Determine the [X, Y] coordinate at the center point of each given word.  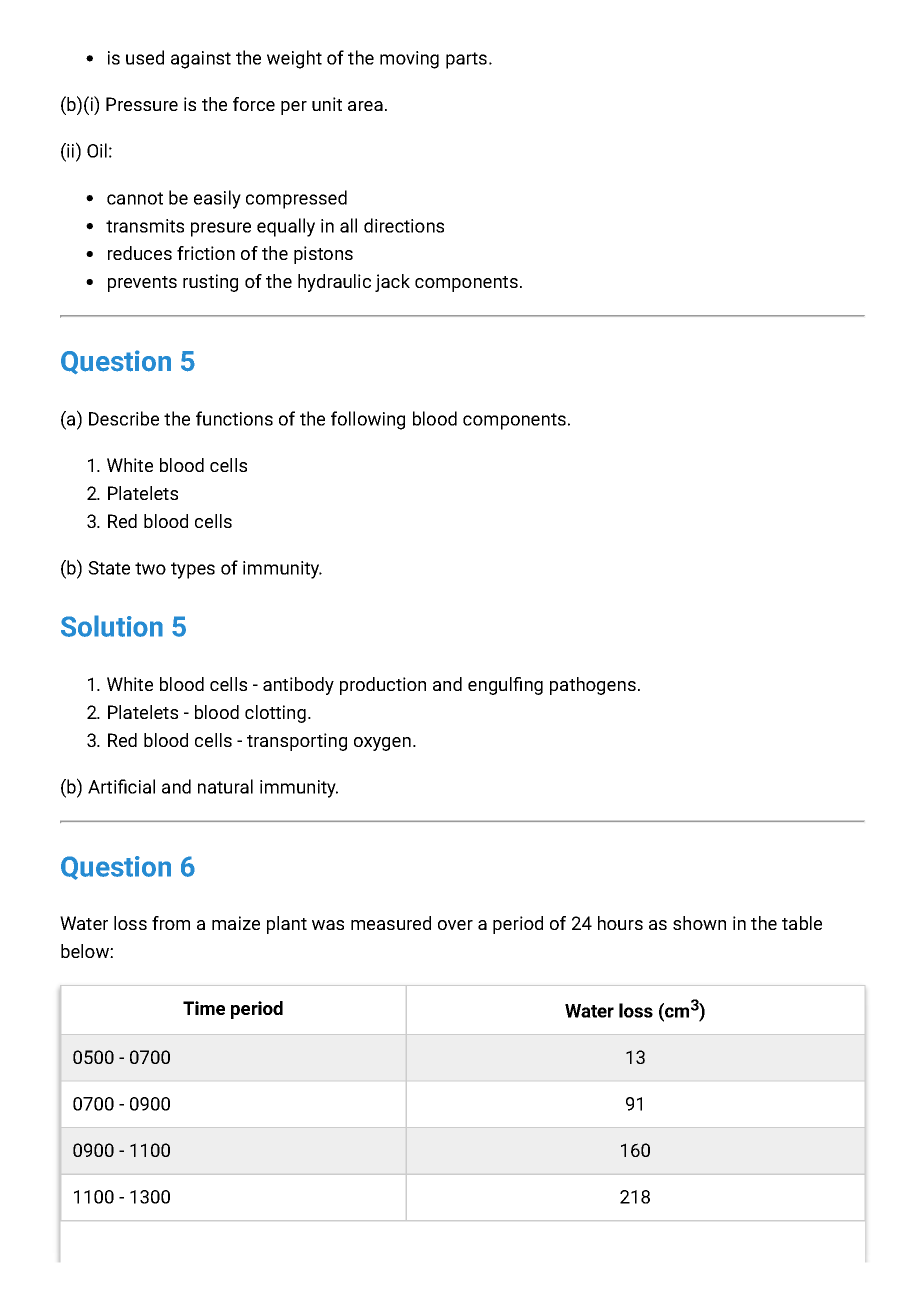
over [455, 925]
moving [409, 60]
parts [468, 60]
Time [204, 1008]
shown [699, 923]
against [201, 60]
